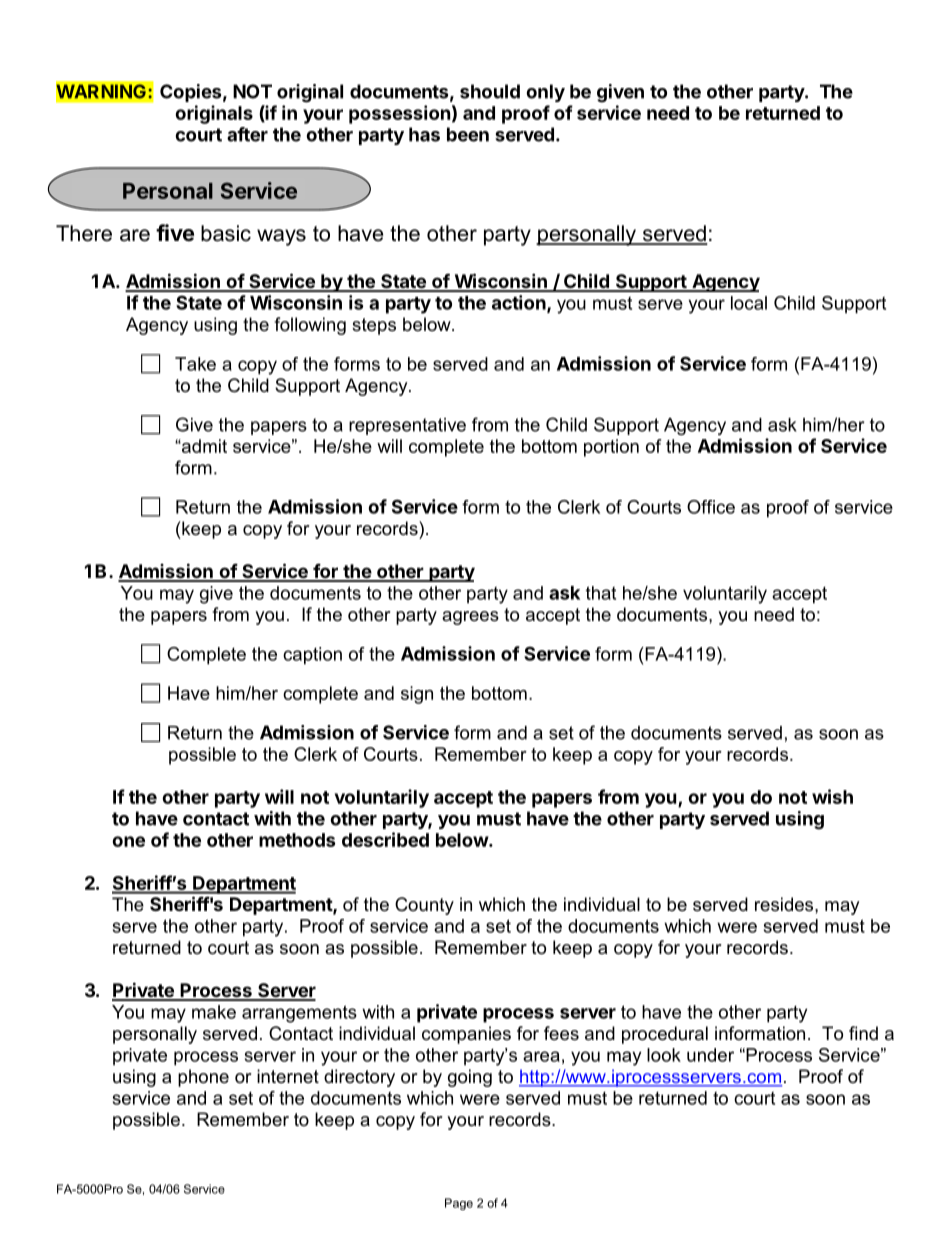 This document has width=952, height=1233. I want to click on under, so click(710, 1055).
